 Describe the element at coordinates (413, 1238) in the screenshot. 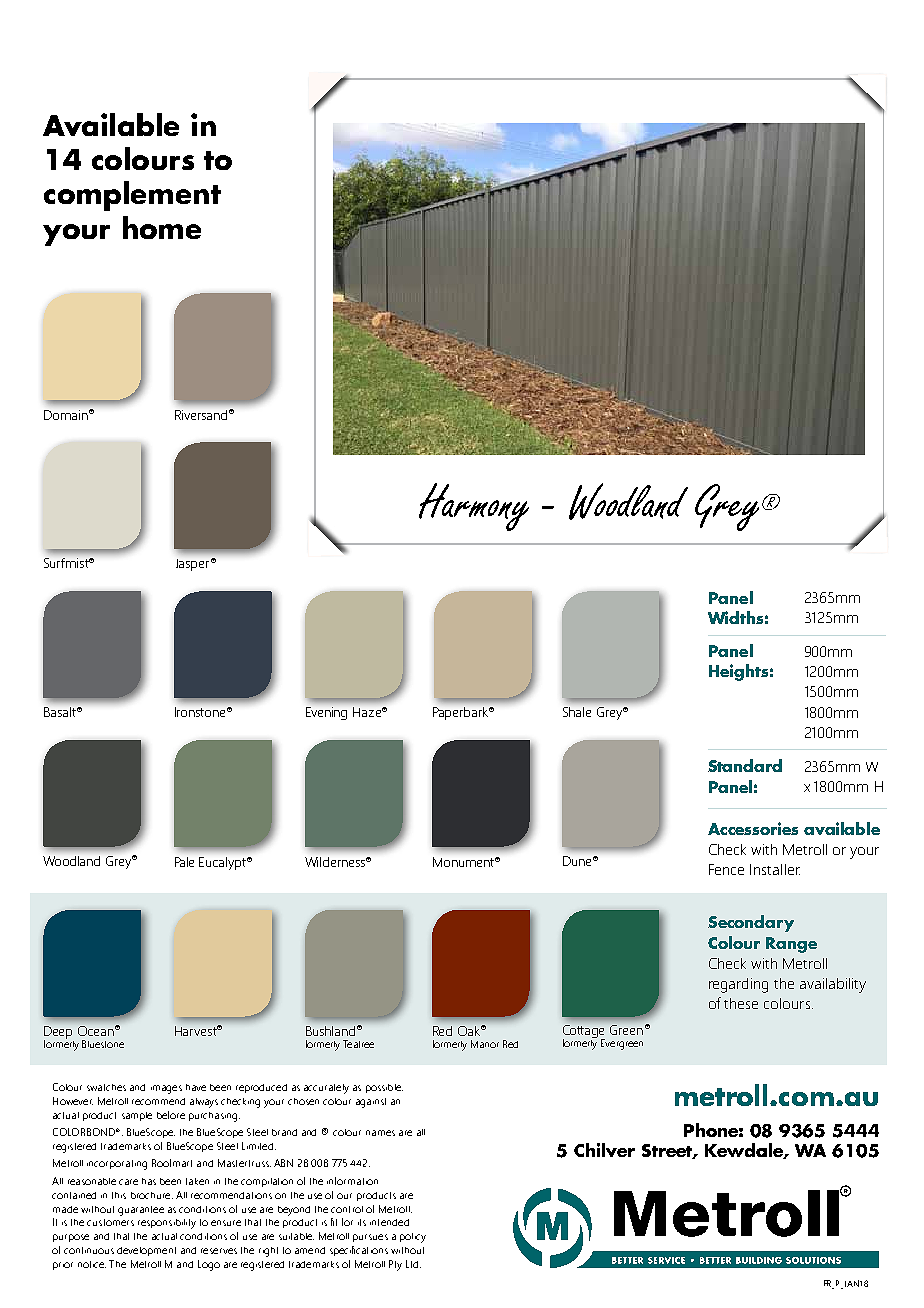

I see `policy` at that location.
